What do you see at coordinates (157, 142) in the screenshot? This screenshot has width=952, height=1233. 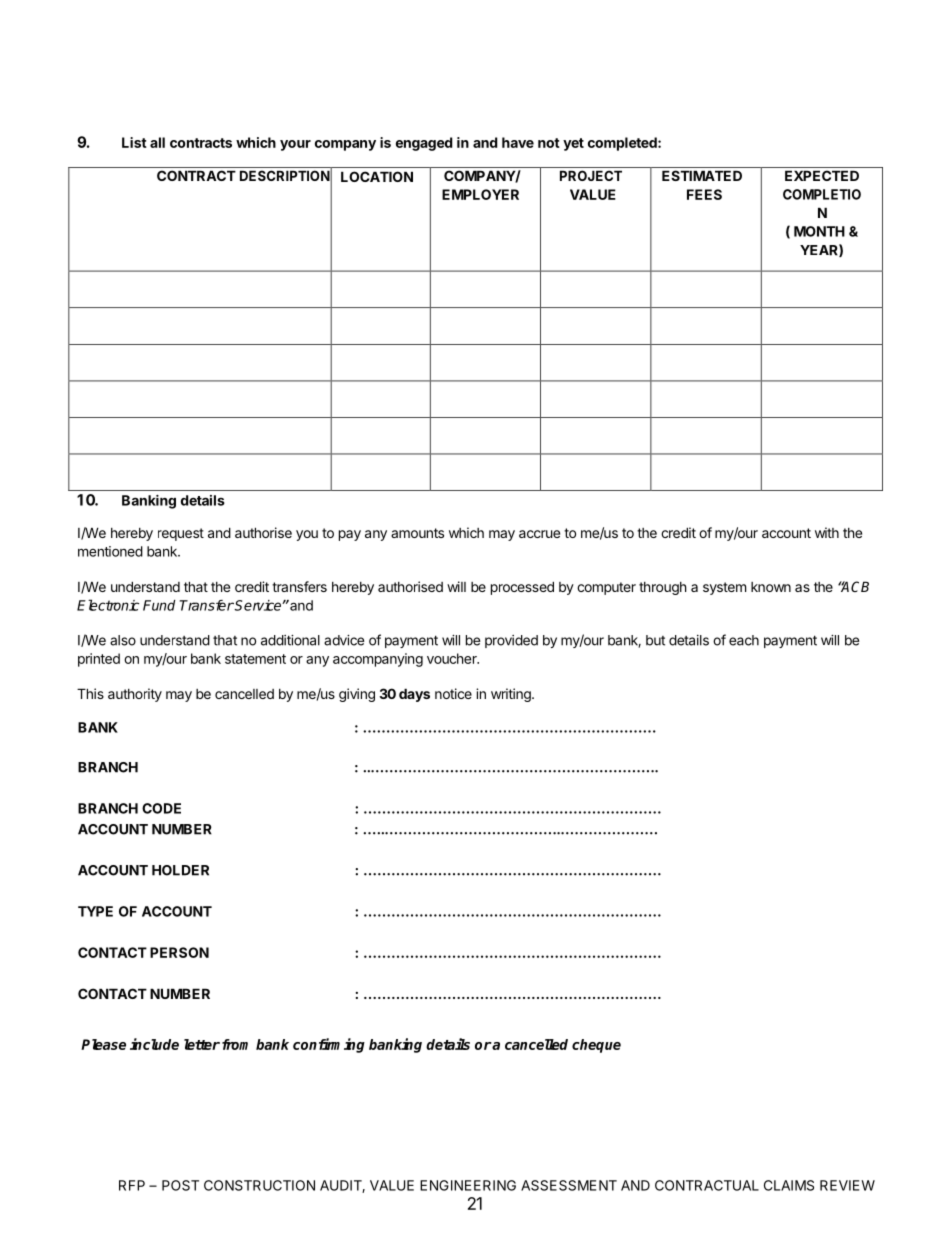 I see `all` at bounding box center [157, 142].
